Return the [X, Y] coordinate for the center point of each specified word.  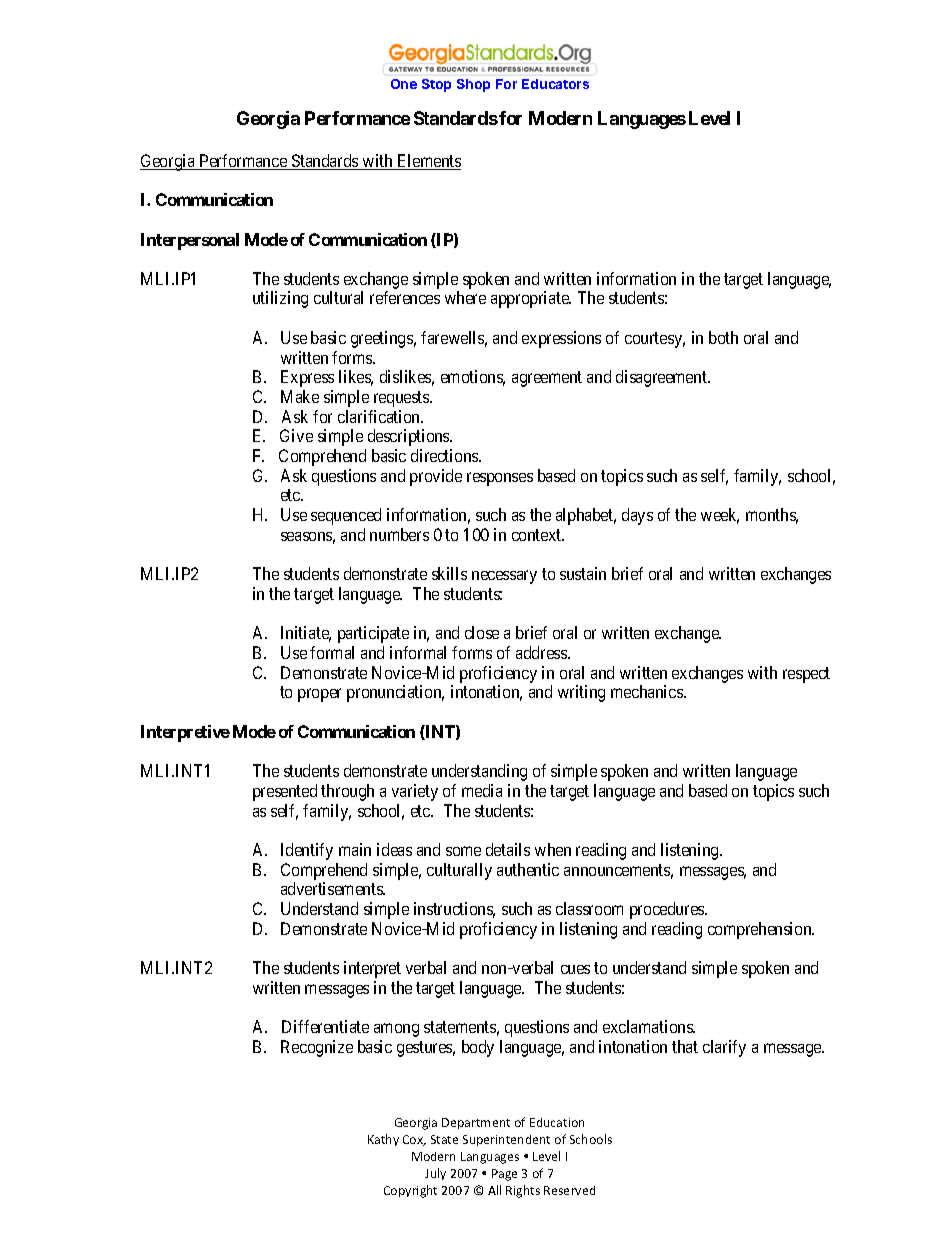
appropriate [531, 299]
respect [806, 675]
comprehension [761, 930]
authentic [528, 869]
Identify [307, 851]
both [723, 337]
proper [319, 695]
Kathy [383, 1140]
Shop [473, 85]
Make [300, 396]
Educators [555, 84]
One [404, 84]
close [482, 632]
